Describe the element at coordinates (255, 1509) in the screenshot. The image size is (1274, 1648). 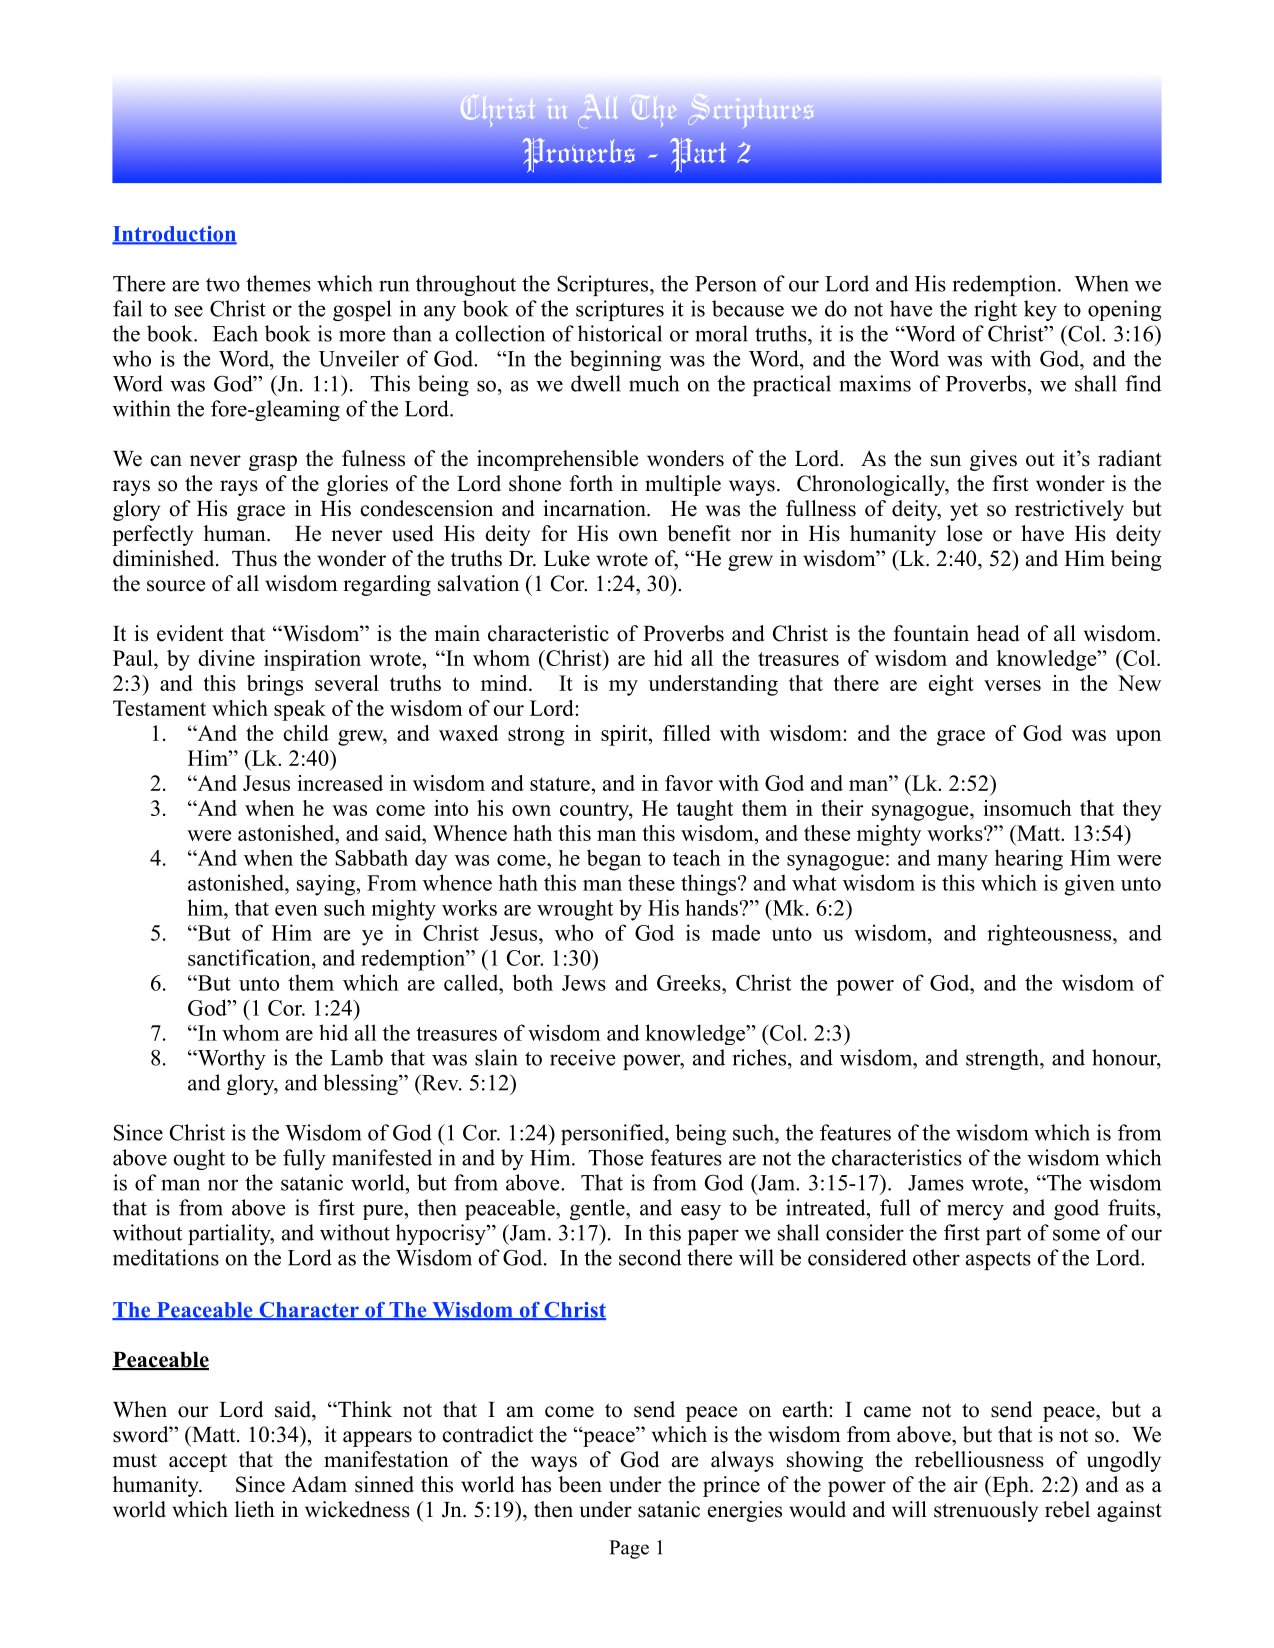
I see `lieth` at that location.
